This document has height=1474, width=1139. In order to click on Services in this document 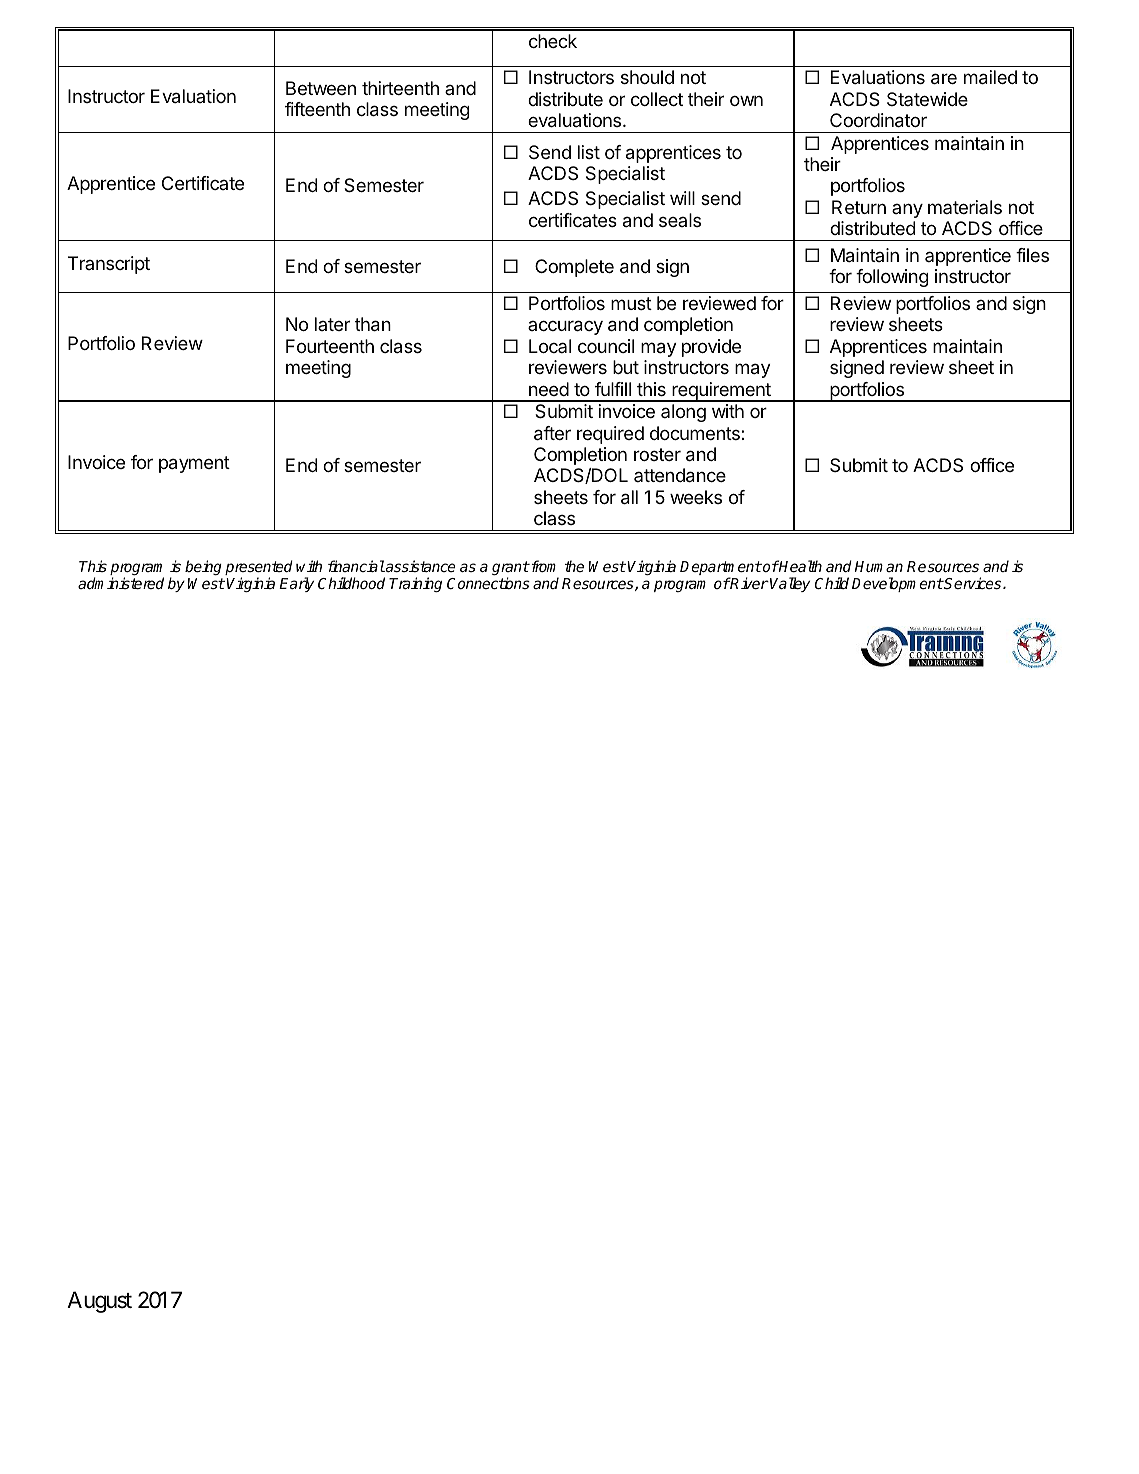, I will do `click(973, 583)`.
